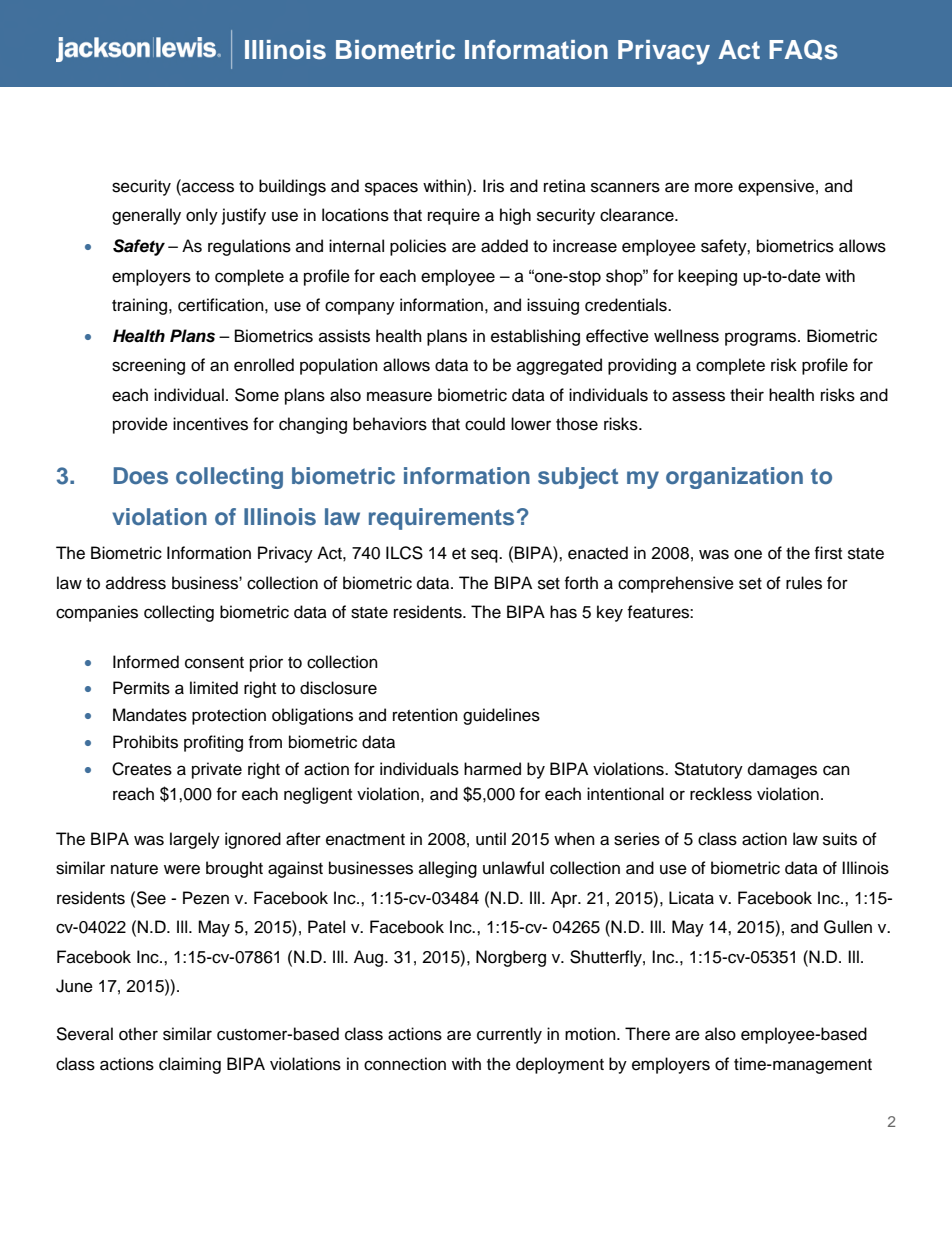 The height and width of the image is (1233, 952). I want to click on Iris, so click(493, 186).
